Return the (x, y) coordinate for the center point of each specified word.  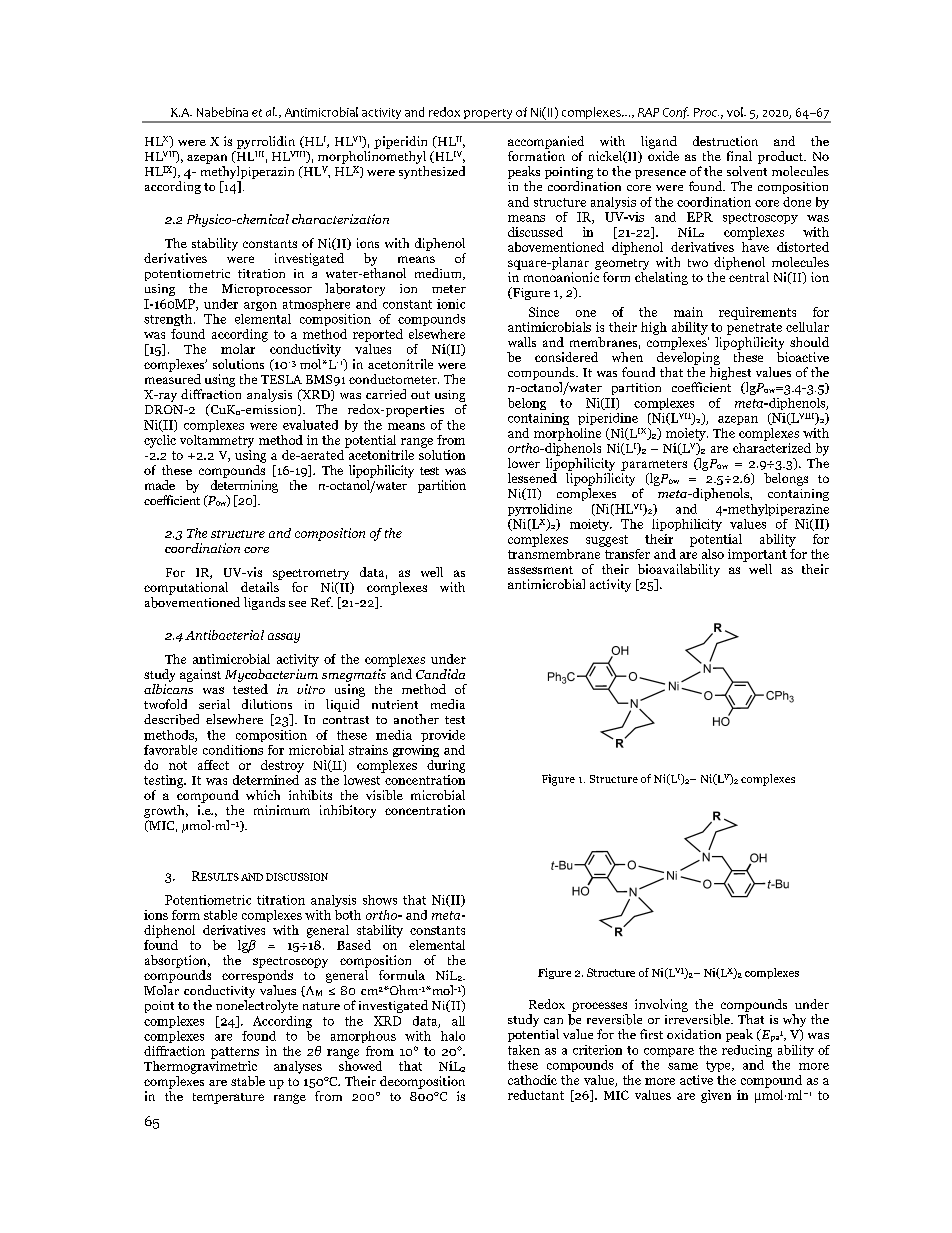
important (757, 555)
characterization (340, 219)
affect (213, 765)
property (488, 115)
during (446, 766)
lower (524, 463)
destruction (725, 141)
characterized (772, 446)
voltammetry (217, 441)
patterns (235, 1053)
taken (524, 1050)
